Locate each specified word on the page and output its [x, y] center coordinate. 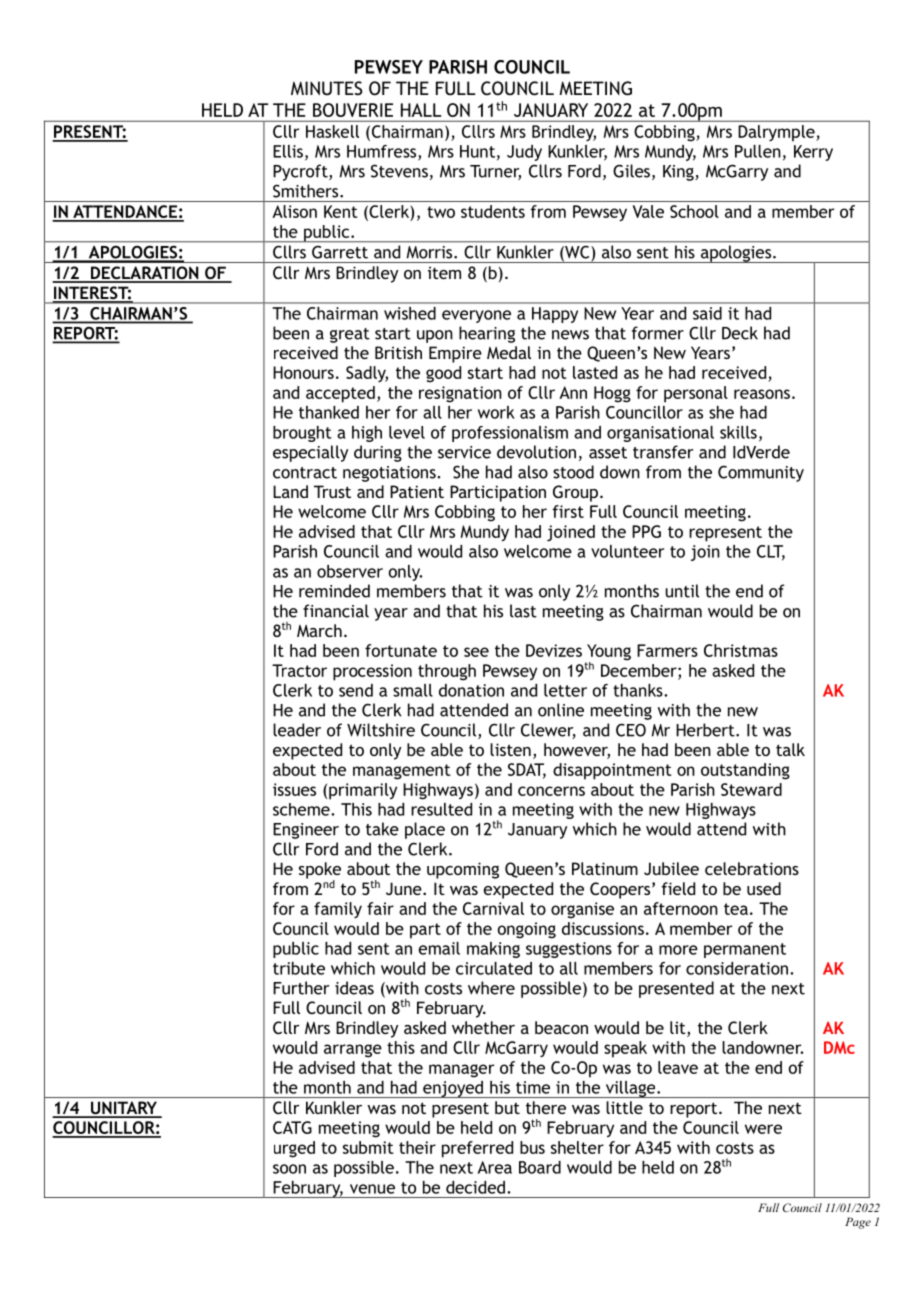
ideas [354, 988]
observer [350, 571]
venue [372, 1189]
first [568, 511]
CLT [771, 552]
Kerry [813, 153]
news [570, 335]
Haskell [332, 131]
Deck [740, 333]
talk [790, 749]
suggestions [569, 950]
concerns [551, 791]
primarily [363, 791]
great [350, 335]
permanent [745, 950]
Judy [524, 153]
